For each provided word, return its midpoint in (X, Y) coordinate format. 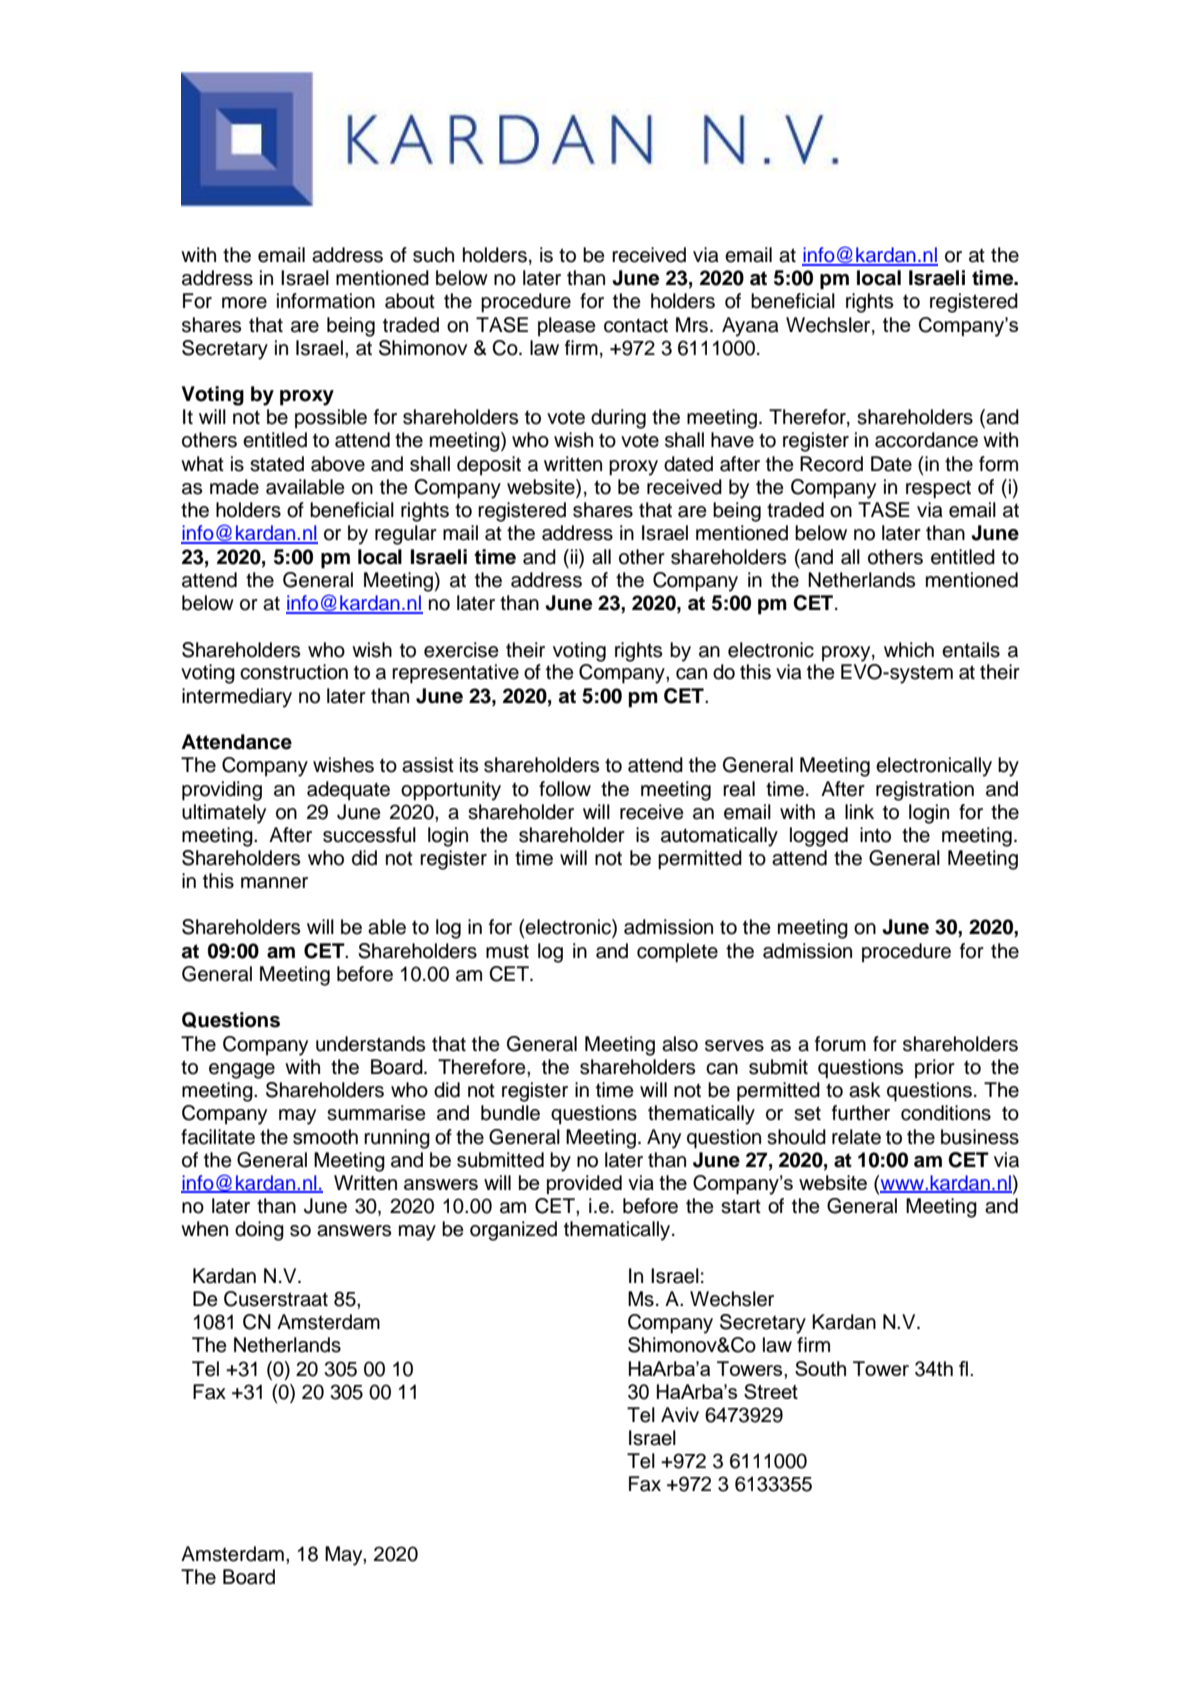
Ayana (750, 327)
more (244, 303)
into (875, 835)
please (567, 327)
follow (565, 789)
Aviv (680, 1414)
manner (274, 883)
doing (259, 1231)
